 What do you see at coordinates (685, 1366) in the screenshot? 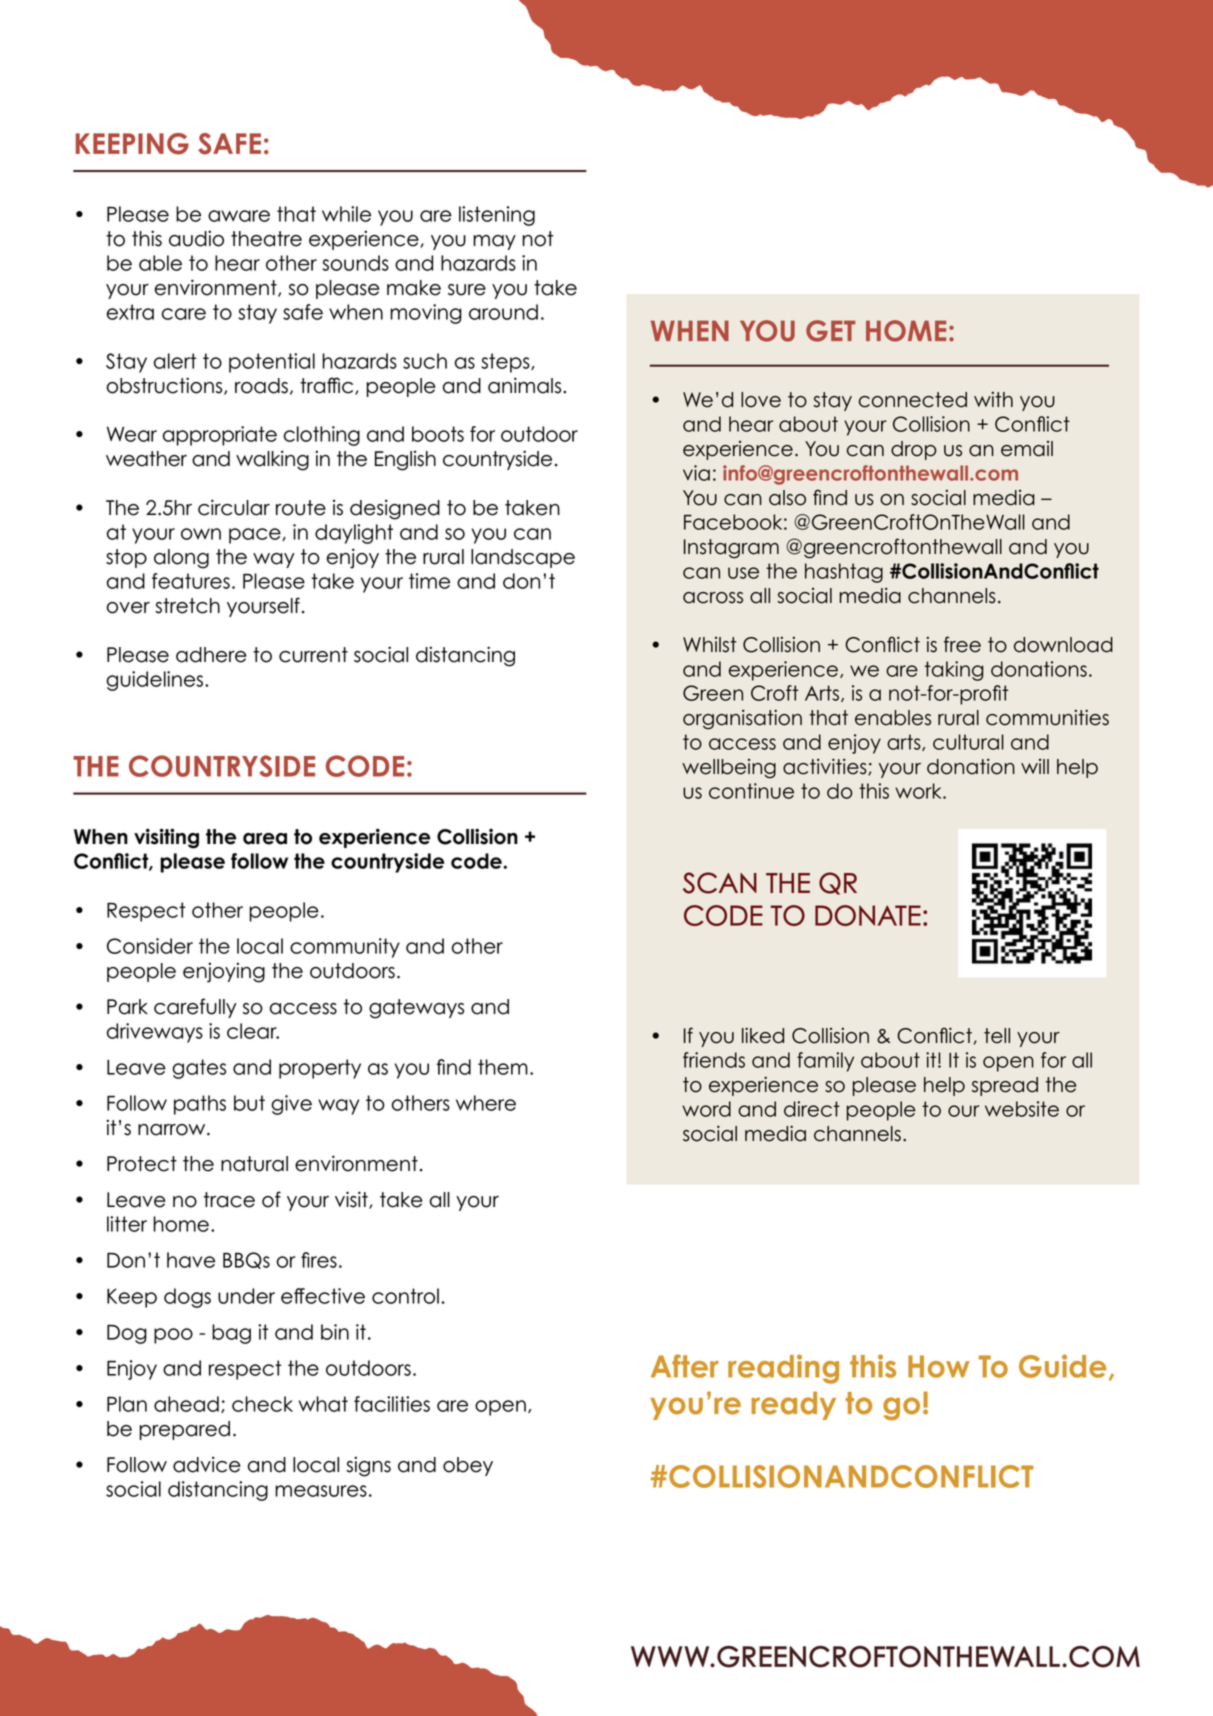
I see `After` at bounding box center [685, 1366].
